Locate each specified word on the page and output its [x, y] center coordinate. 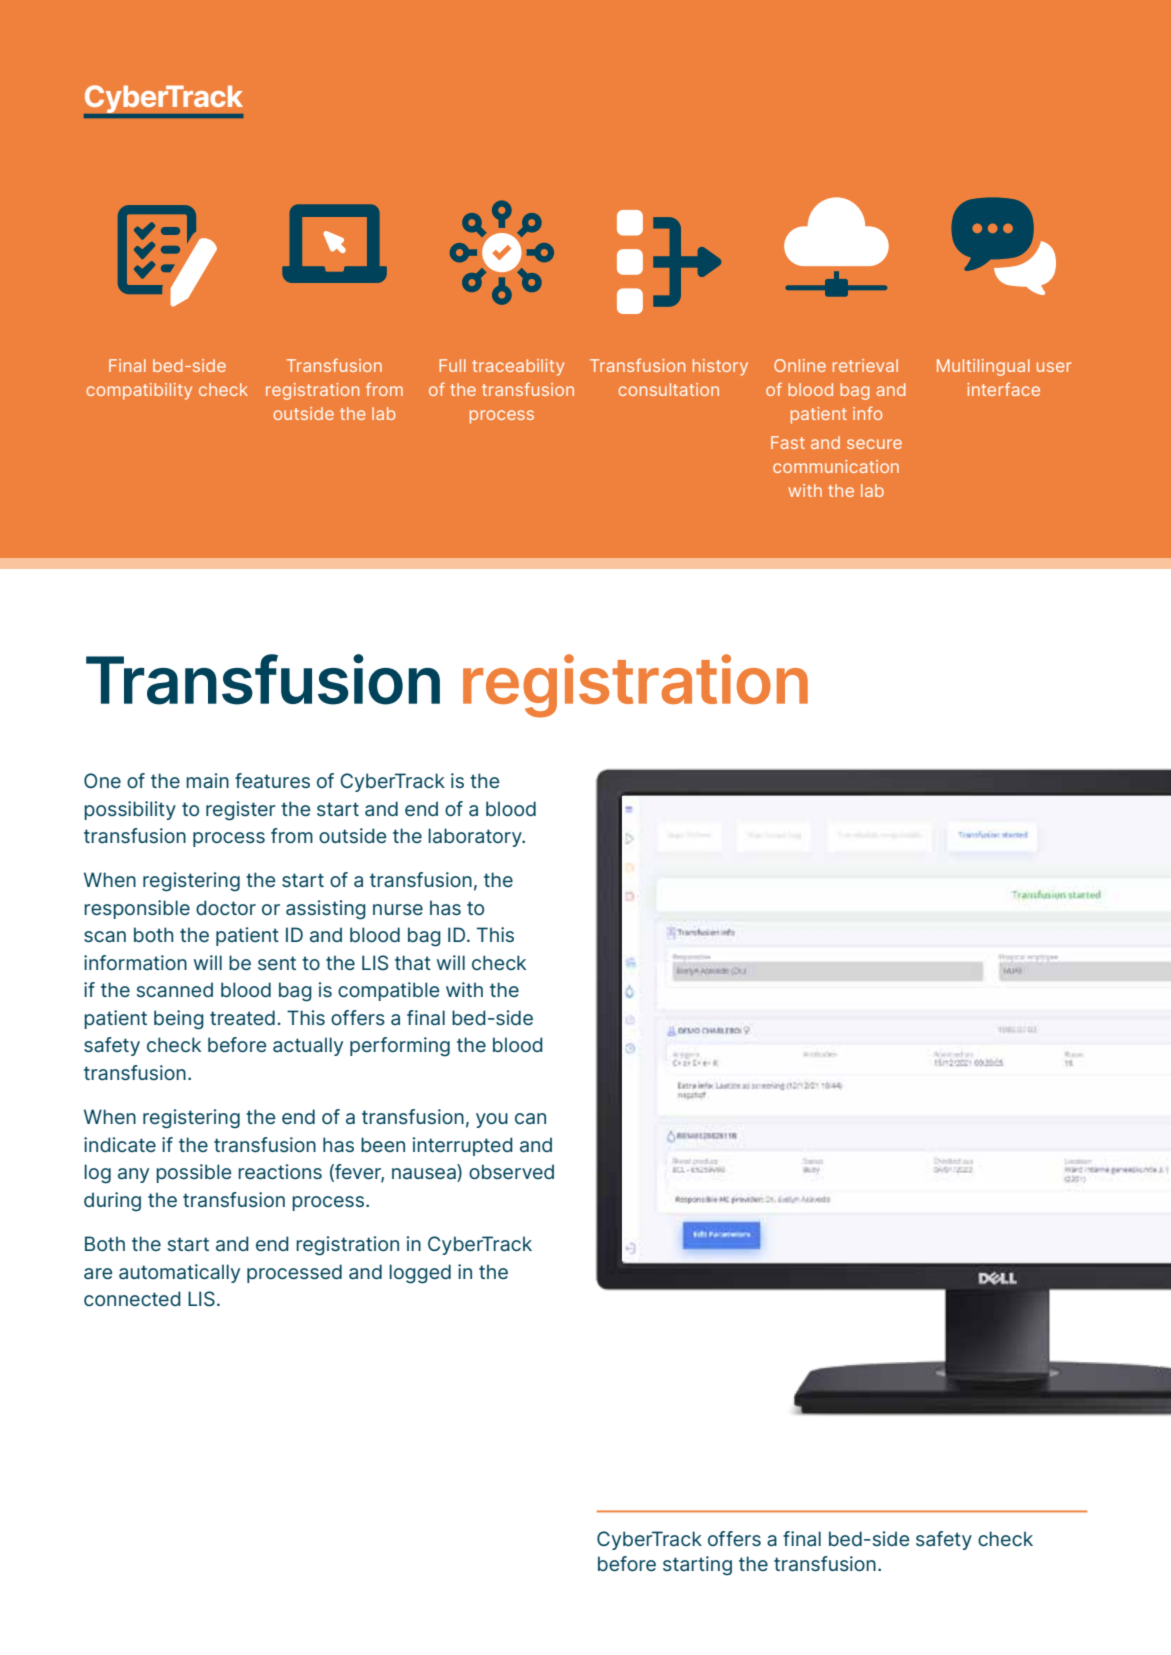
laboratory [476, 837]
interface [1003, 389]
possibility [130, 810]
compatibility [139, 391]
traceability [518, 367]
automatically [179, 1273]
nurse [398, 909]
